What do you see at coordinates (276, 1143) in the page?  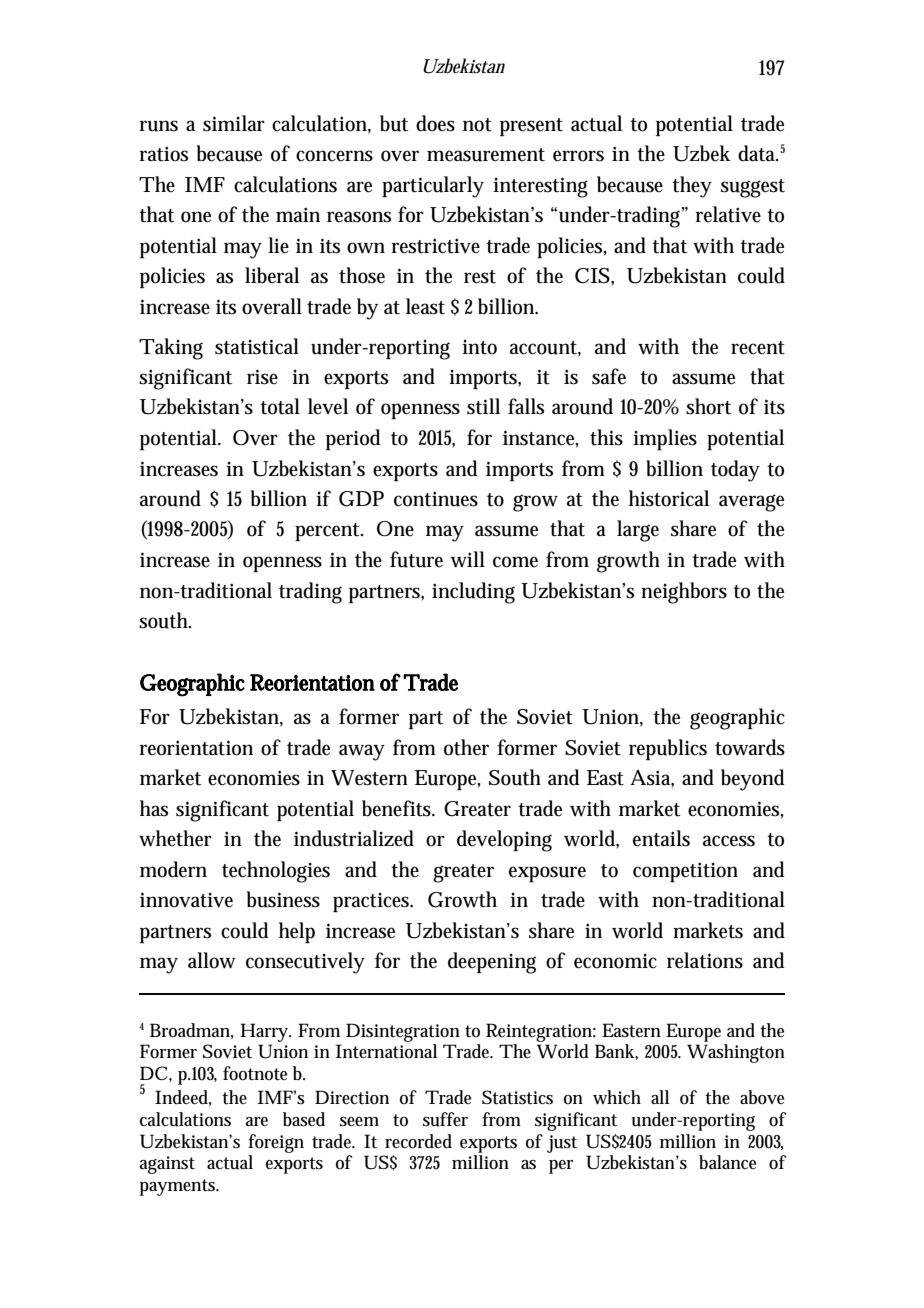 I see `foreign` at bounding box center [276, 1143].
